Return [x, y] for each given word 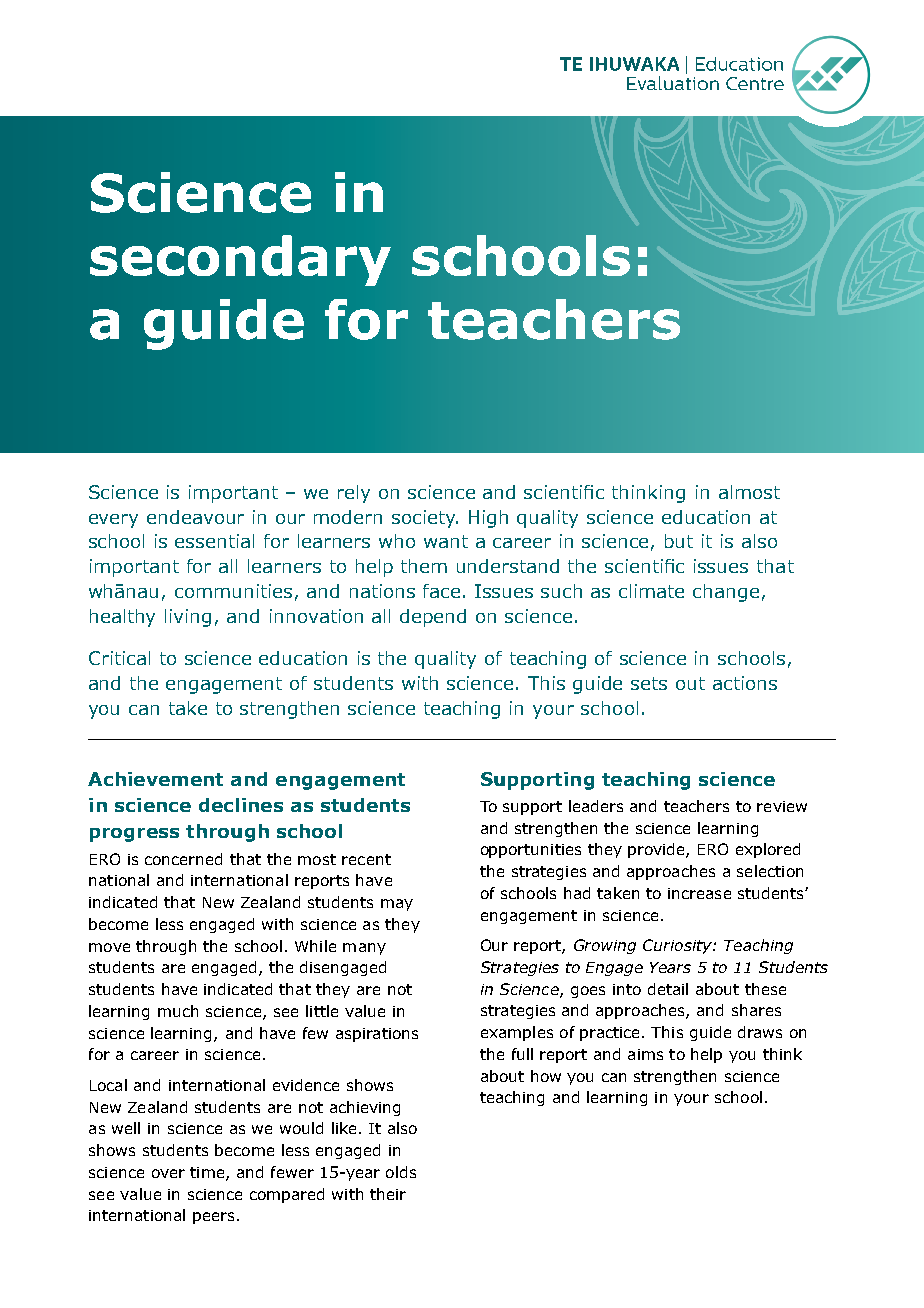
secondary [240, 260]
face [441, 591]
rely [354, 494]
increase [699, 893]
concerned [183, 859]
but [679, 541]
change [726, 593]
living [188, 618]
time [208, 1174]
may [397, 905]
